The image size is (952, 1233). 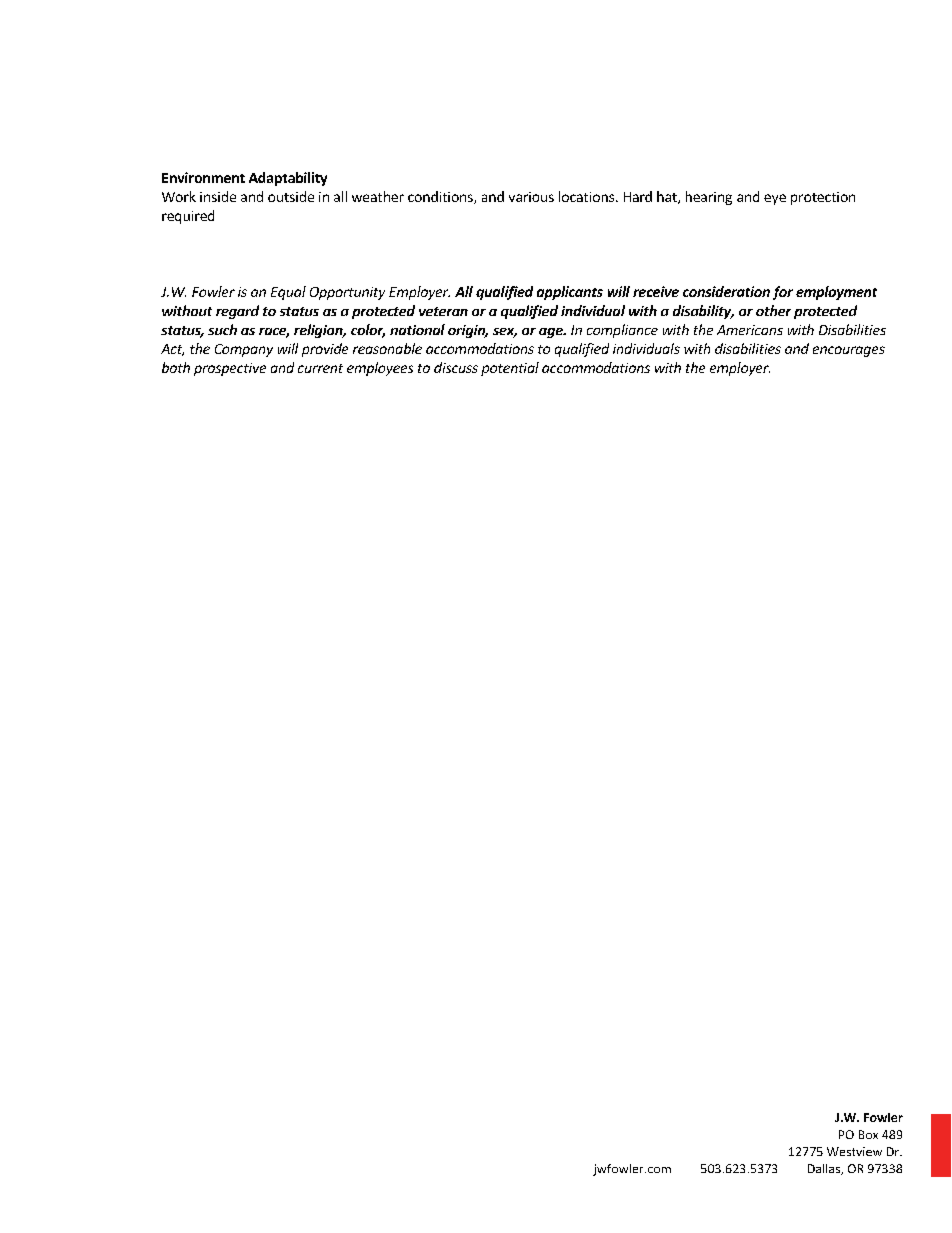 I want to click on outside, so click(x=291, y=196).
